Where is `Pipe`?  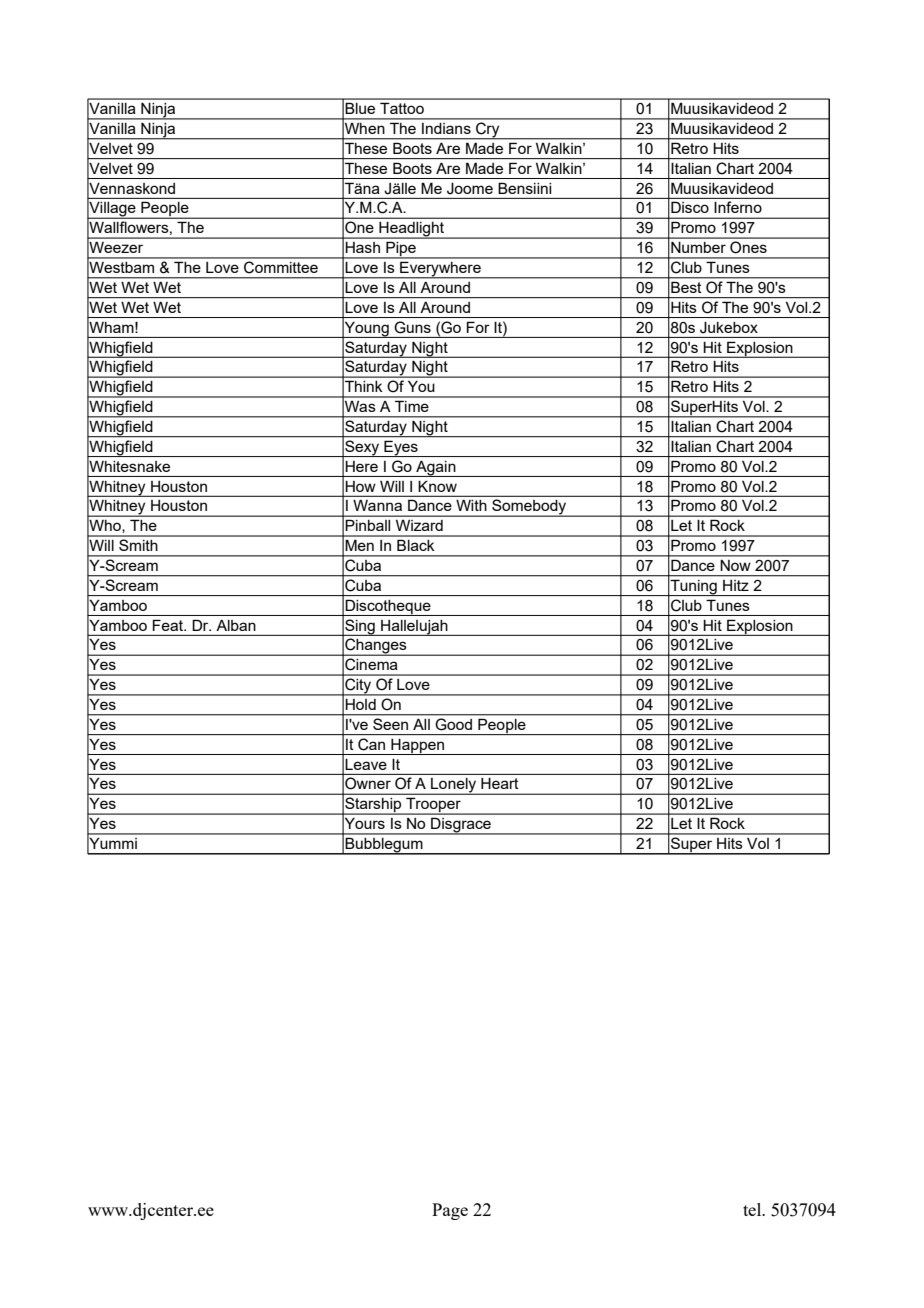 Pipe is located at coordinates (401, 250).
